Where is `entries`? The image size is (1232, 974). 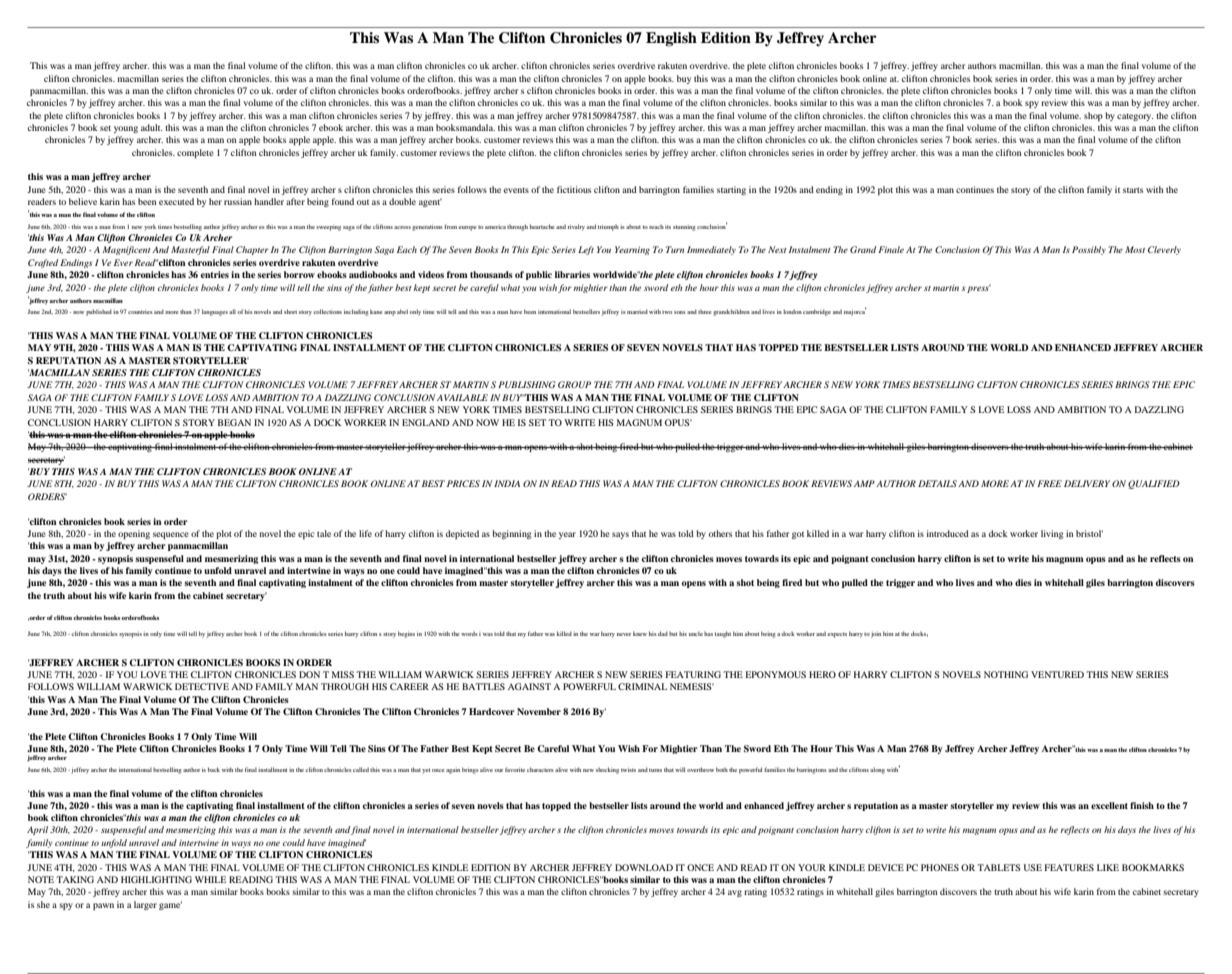
entries is located at coordinates (215, 274).
